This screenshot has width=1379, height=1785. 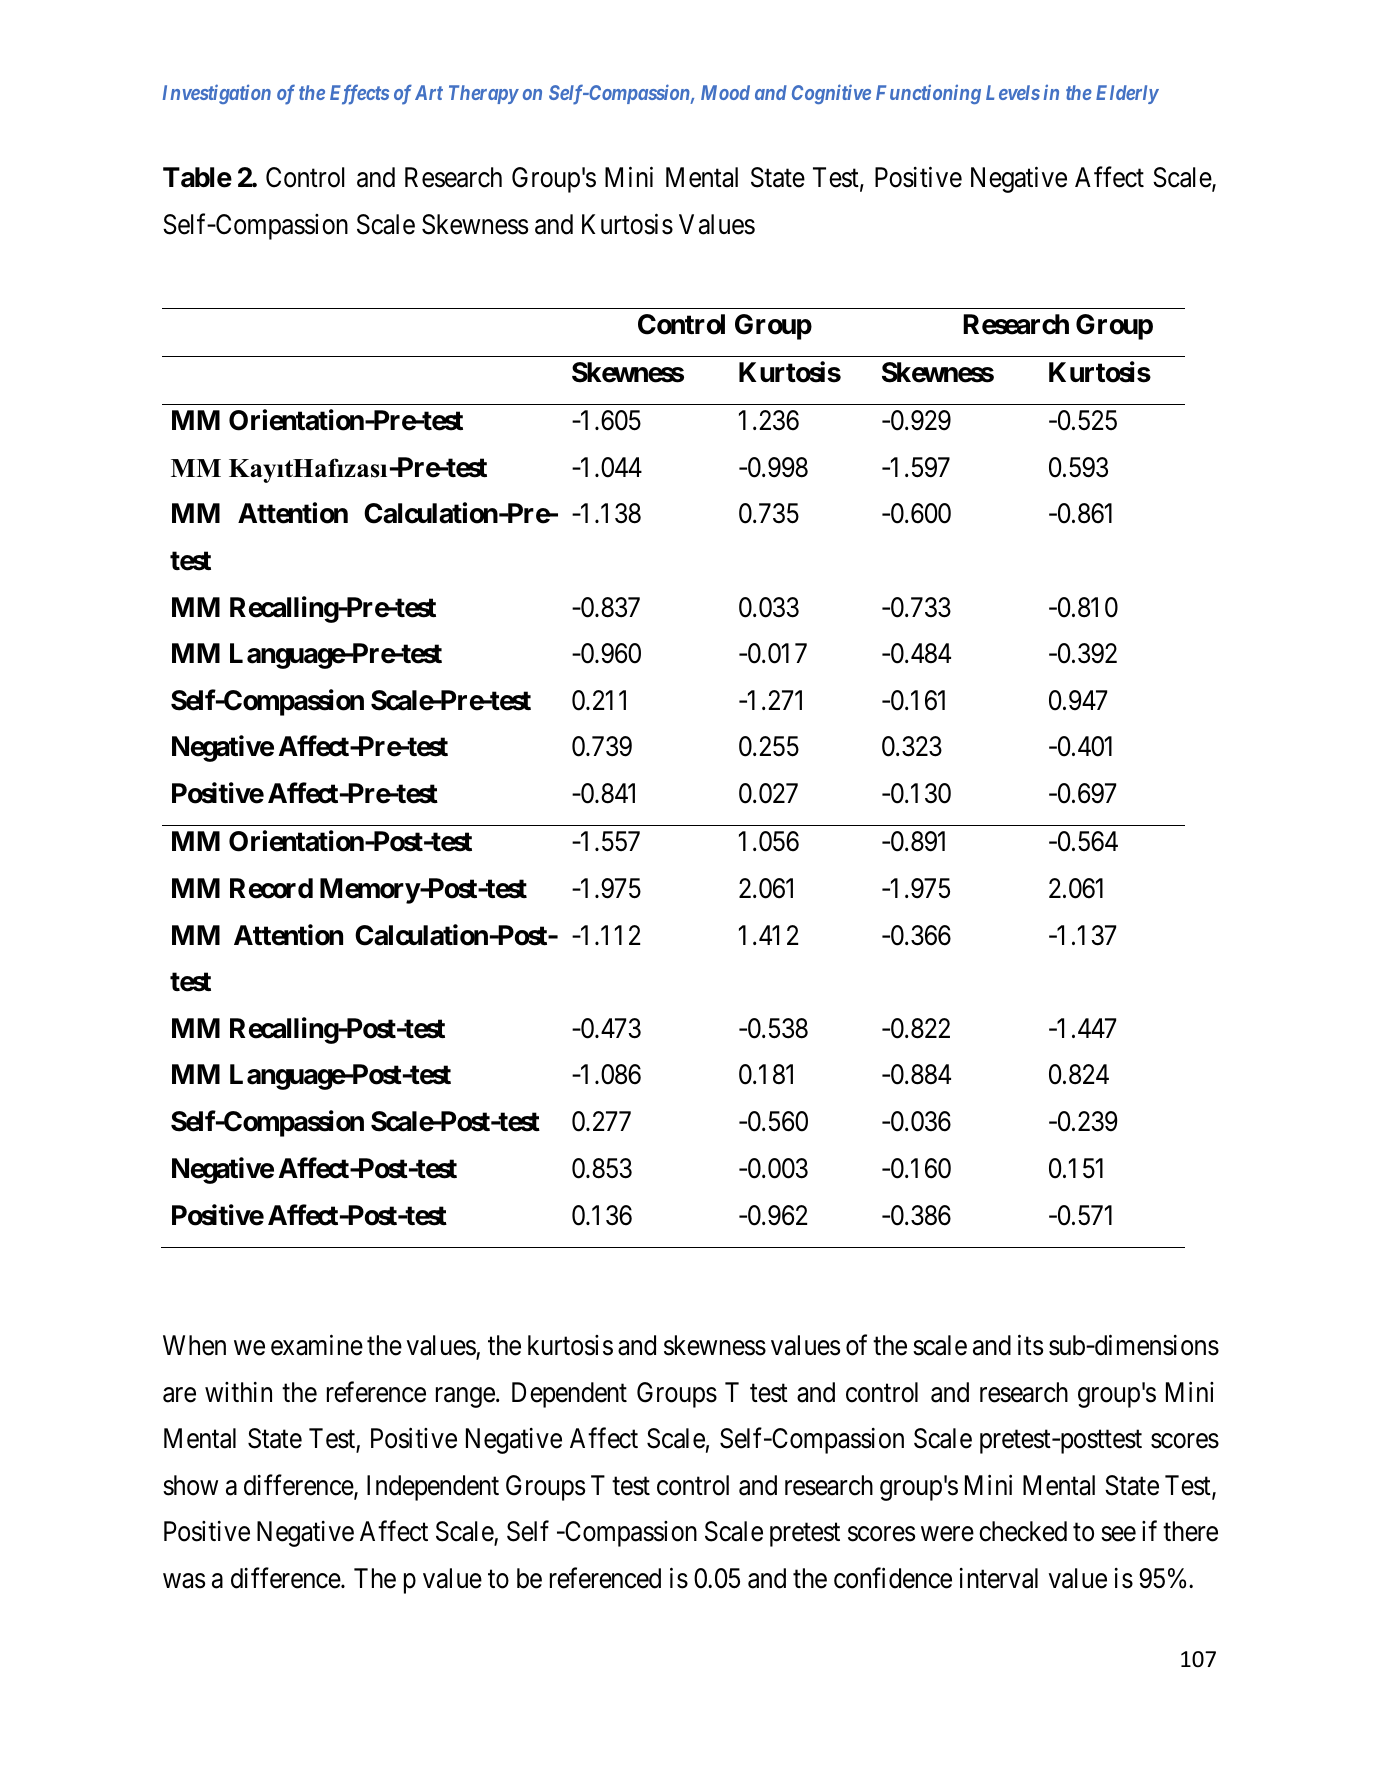 I want to click on Elderly, so click(x=1127, y=94).
